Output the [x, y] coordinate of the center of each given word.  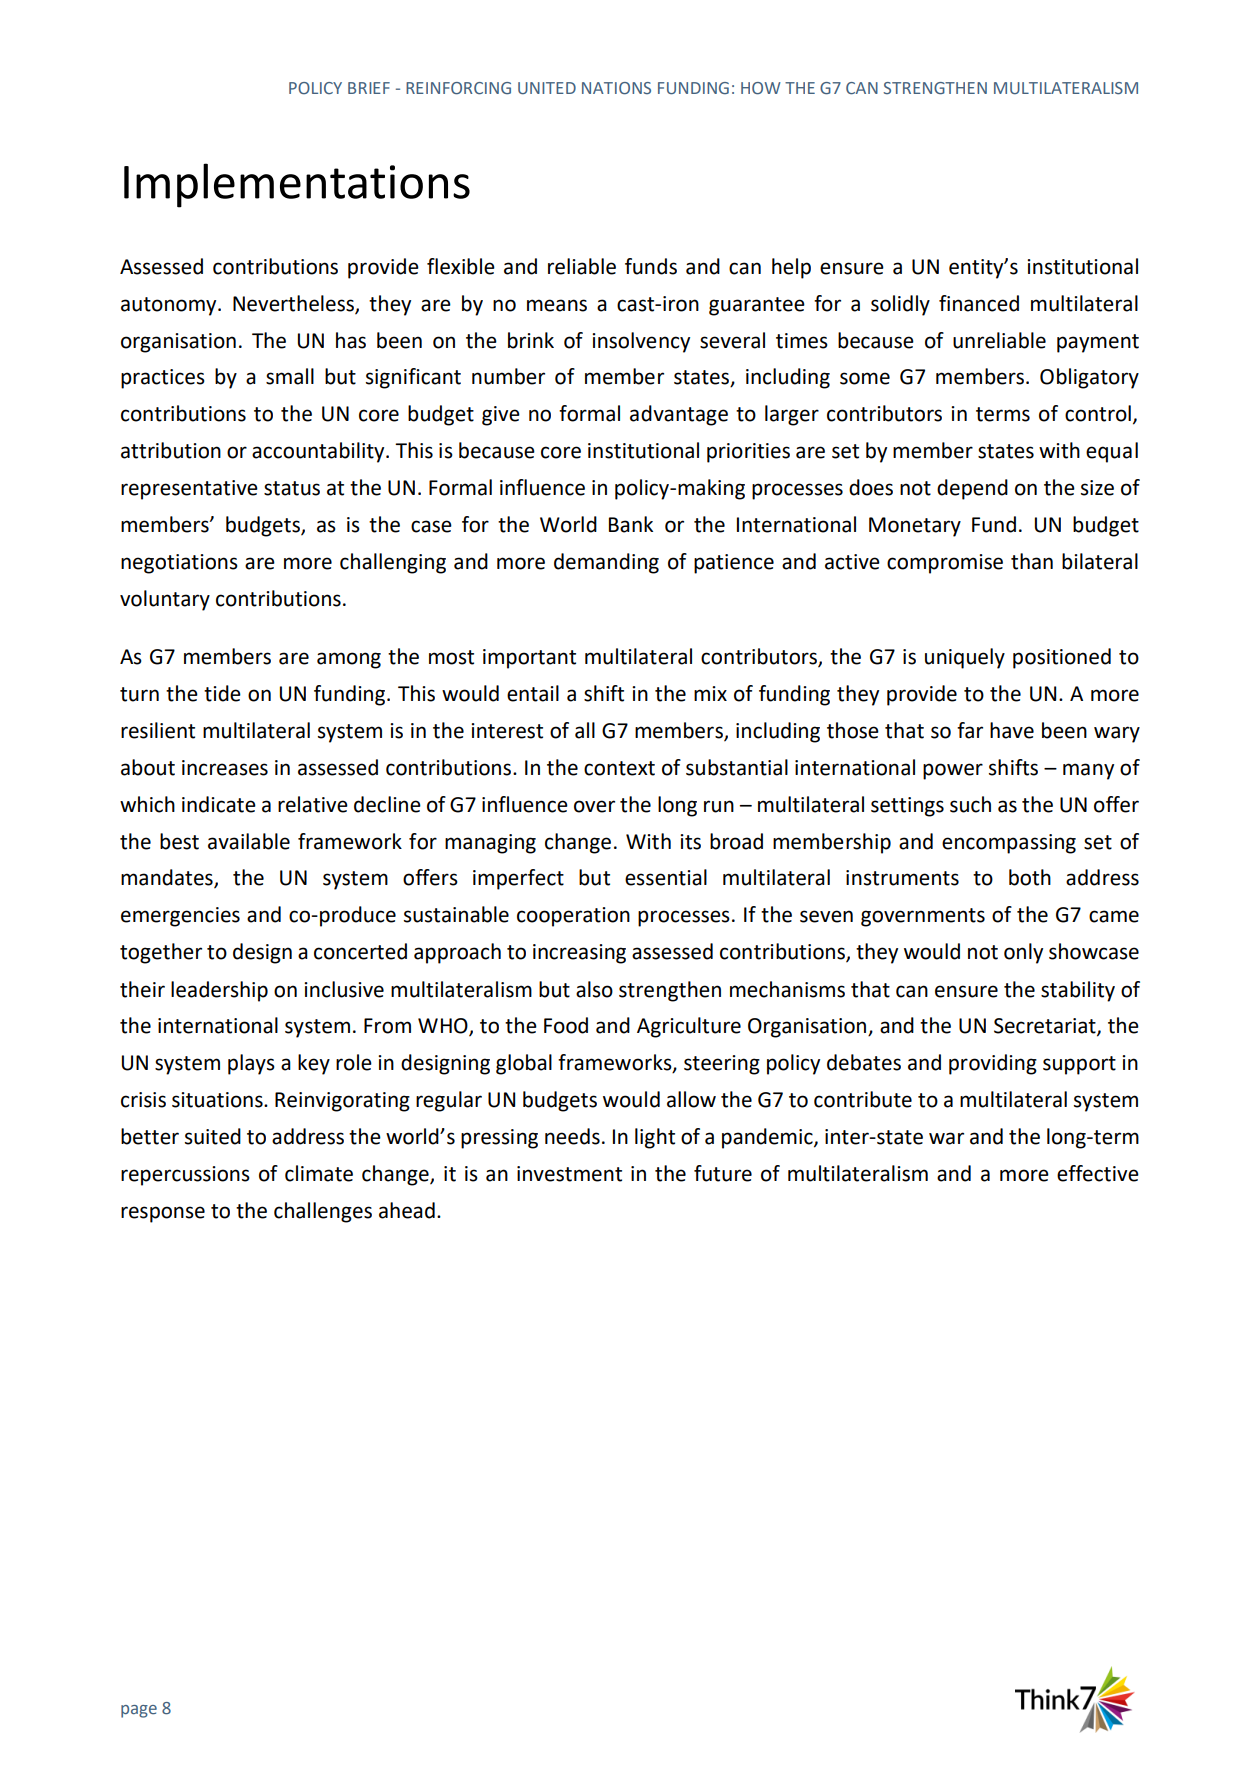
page [139, 1711]
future [723, 1173]
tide [222, 693]
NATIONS [616, 88]
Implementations [297, 185]
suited [213, 1136]
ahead [407, 1210]
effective [1098, 1173]
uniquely [965, 658]
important [529, 659]
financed [979, 303]
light [655, 1138]
